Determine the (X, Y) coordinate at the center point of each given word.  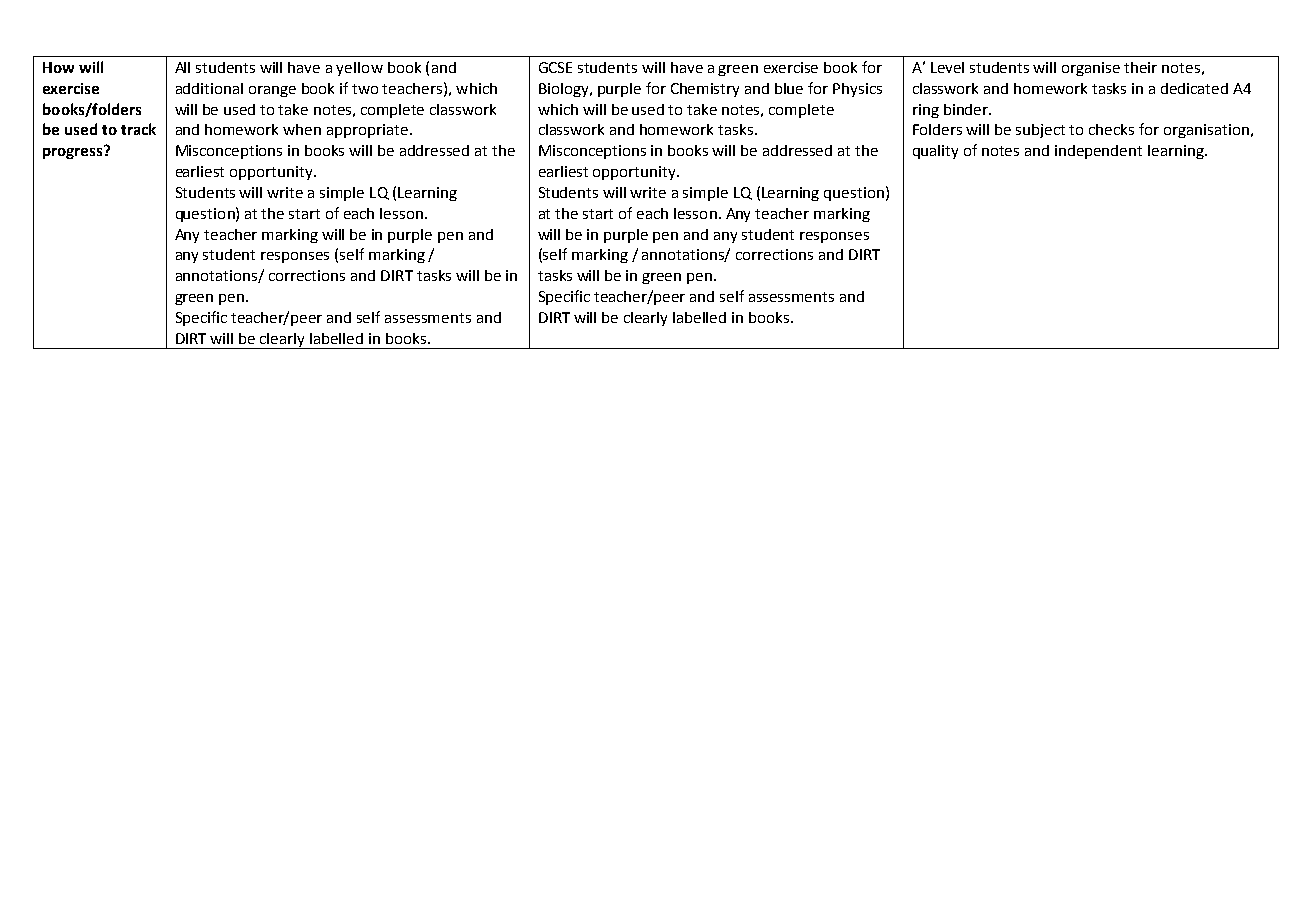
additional (209, 88)
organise (1091, 69)
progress (74, 152)
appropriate (367, 131)
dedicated (1194, 88)
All (182, 67)
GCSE (555, 67)
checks (1111, 129)
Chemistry (705, 90)
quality (935, 152)
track (138, 129)
